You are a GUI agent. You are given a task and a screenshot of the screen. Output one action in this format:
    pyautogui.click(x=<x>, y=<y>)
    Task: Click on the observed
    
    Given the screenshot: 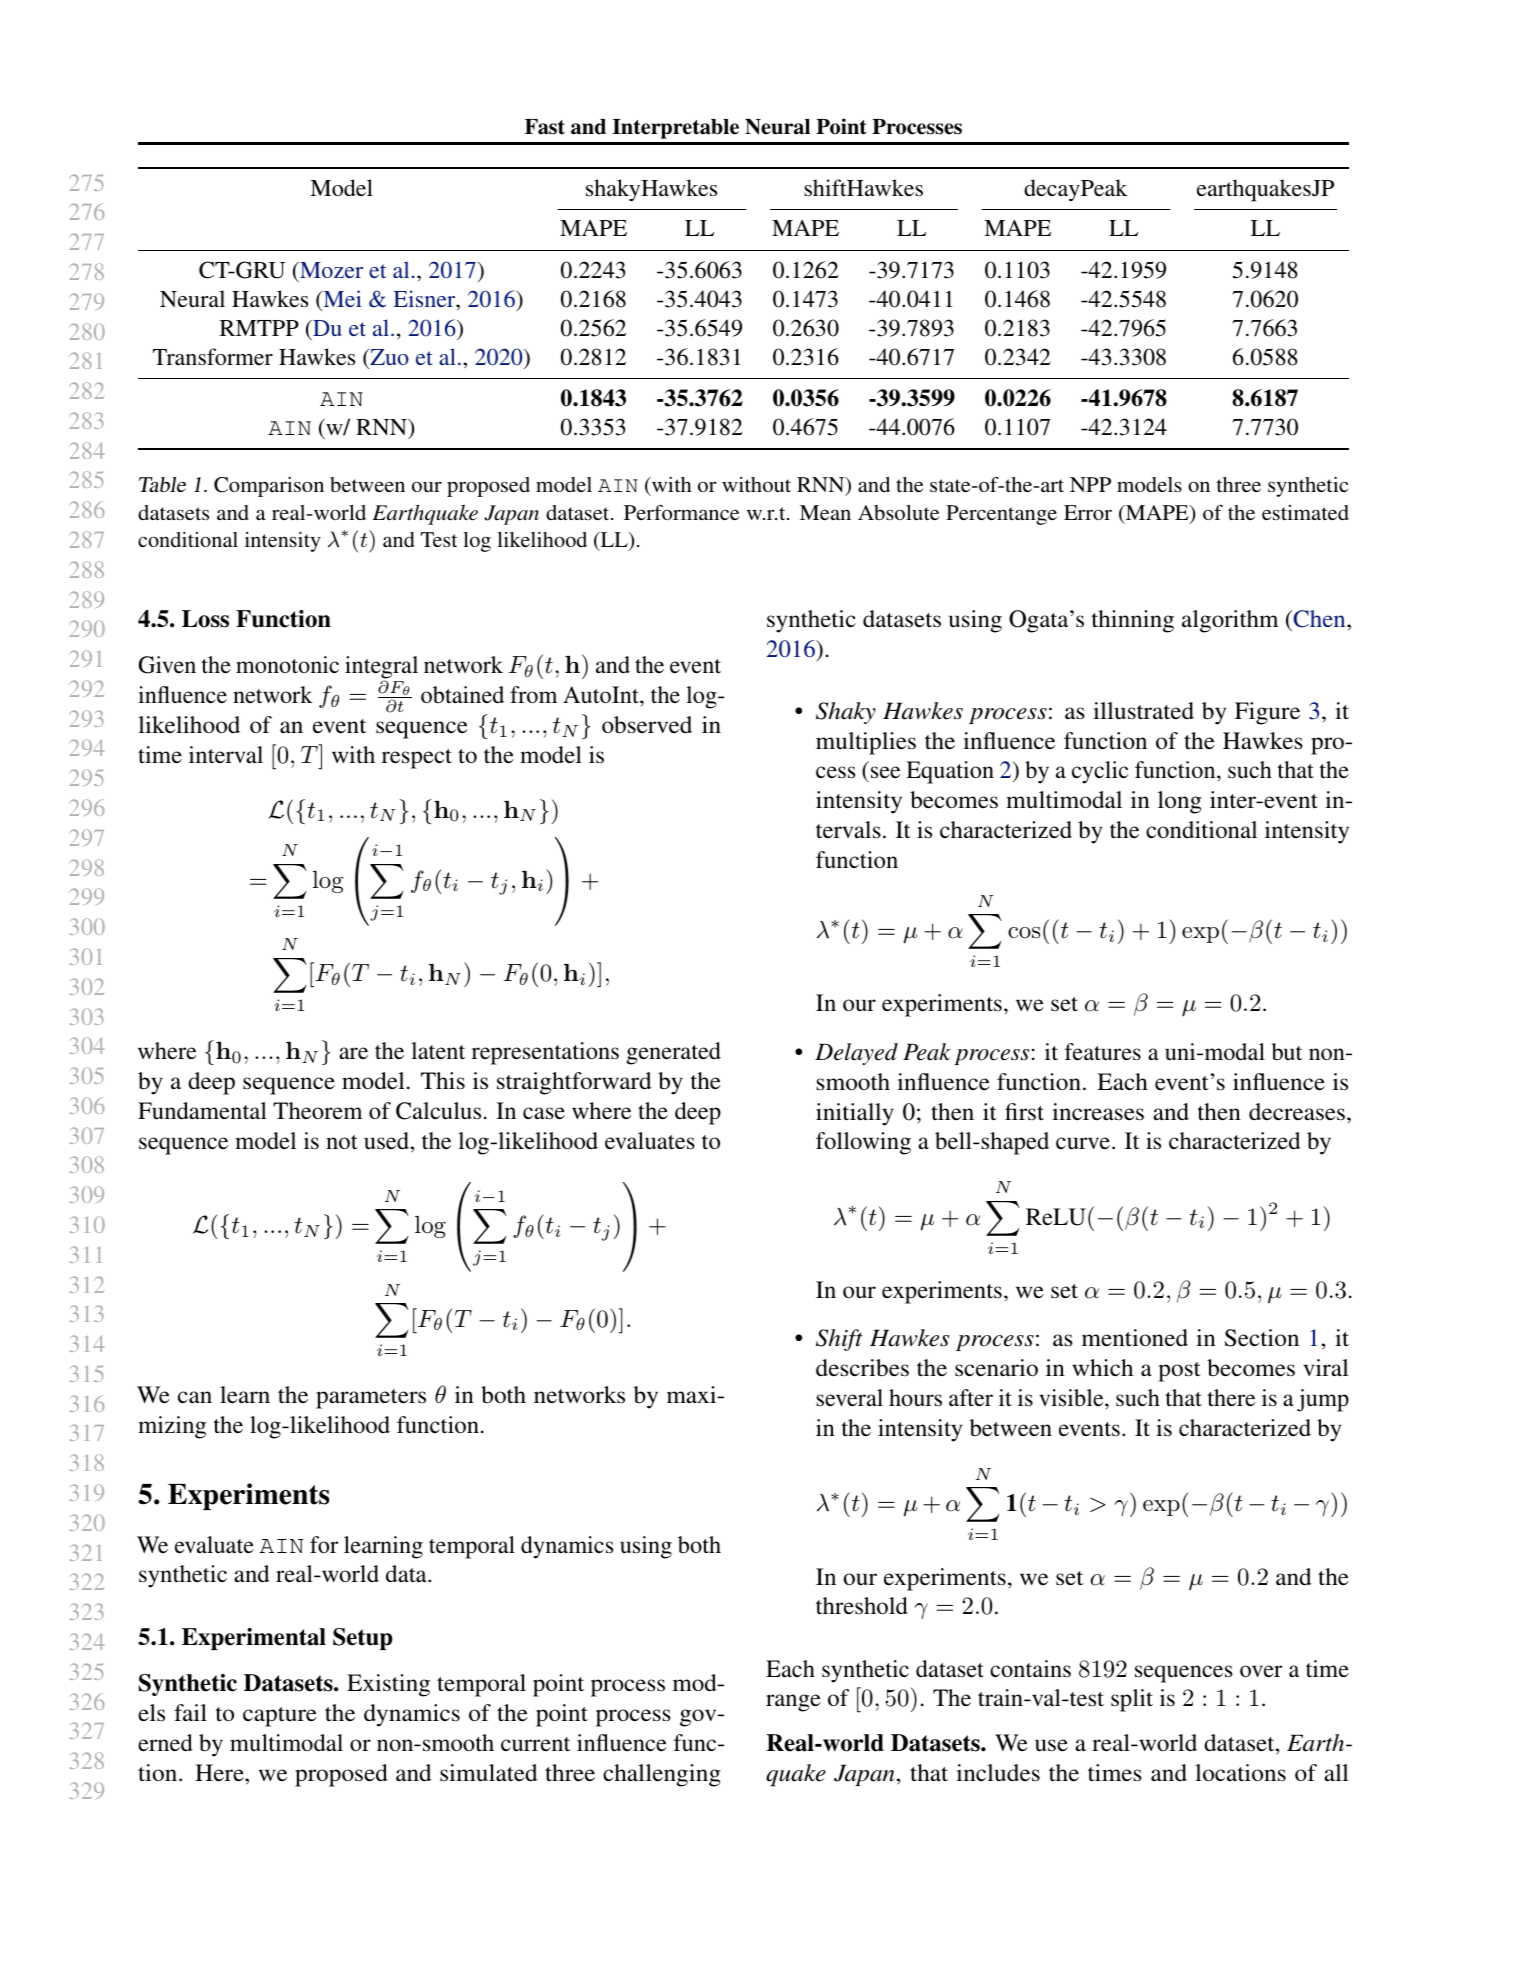 What is the action you would take?
    pyautogui.click(x=647, y=725)
